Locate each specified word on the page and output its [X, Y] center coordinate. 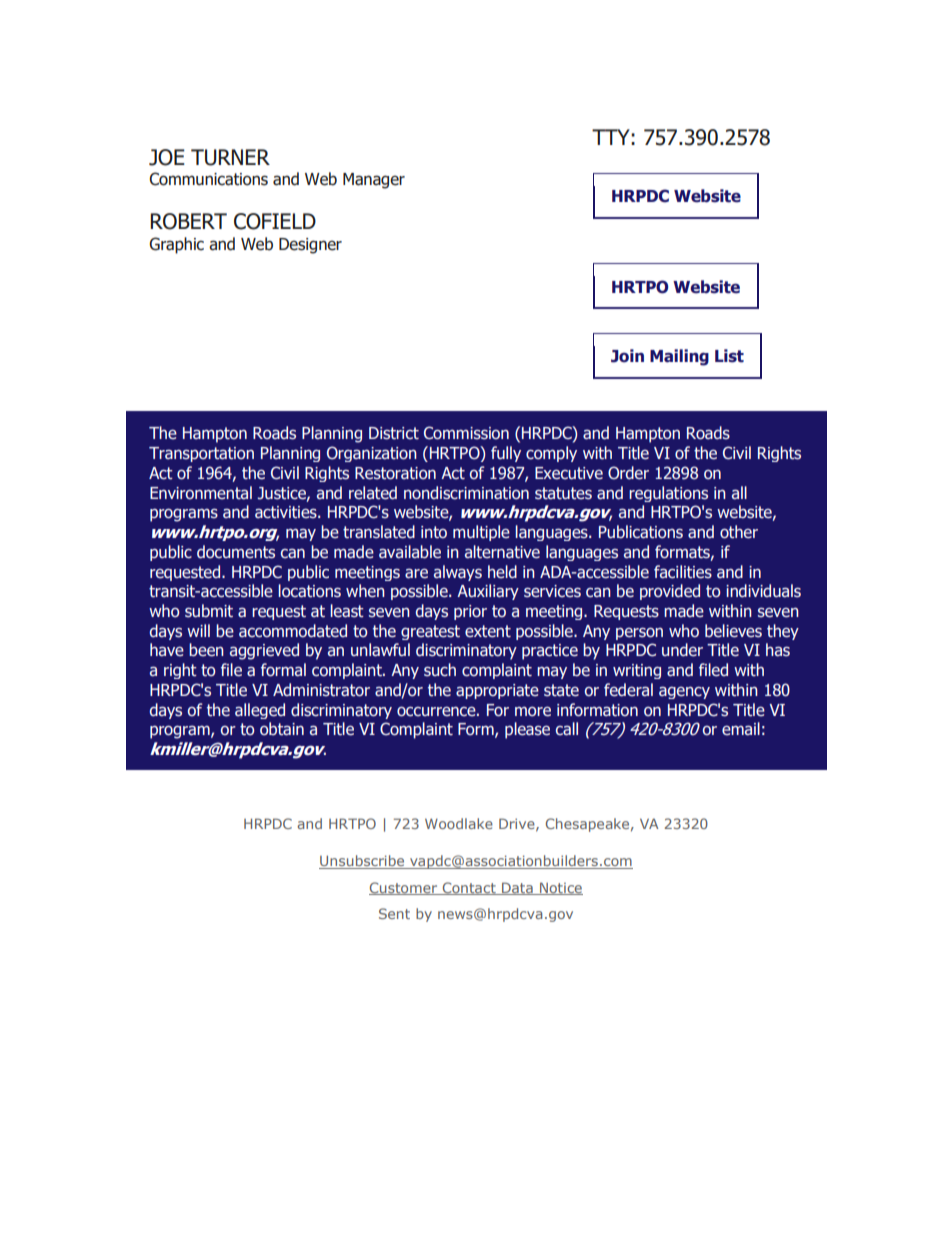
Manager [374, 181]
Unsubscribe [363, 862]
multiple [481, 533]
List [729, 356]
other [739, 532]
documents [236, 552]
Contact [469, 888]
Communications [208, 179]
